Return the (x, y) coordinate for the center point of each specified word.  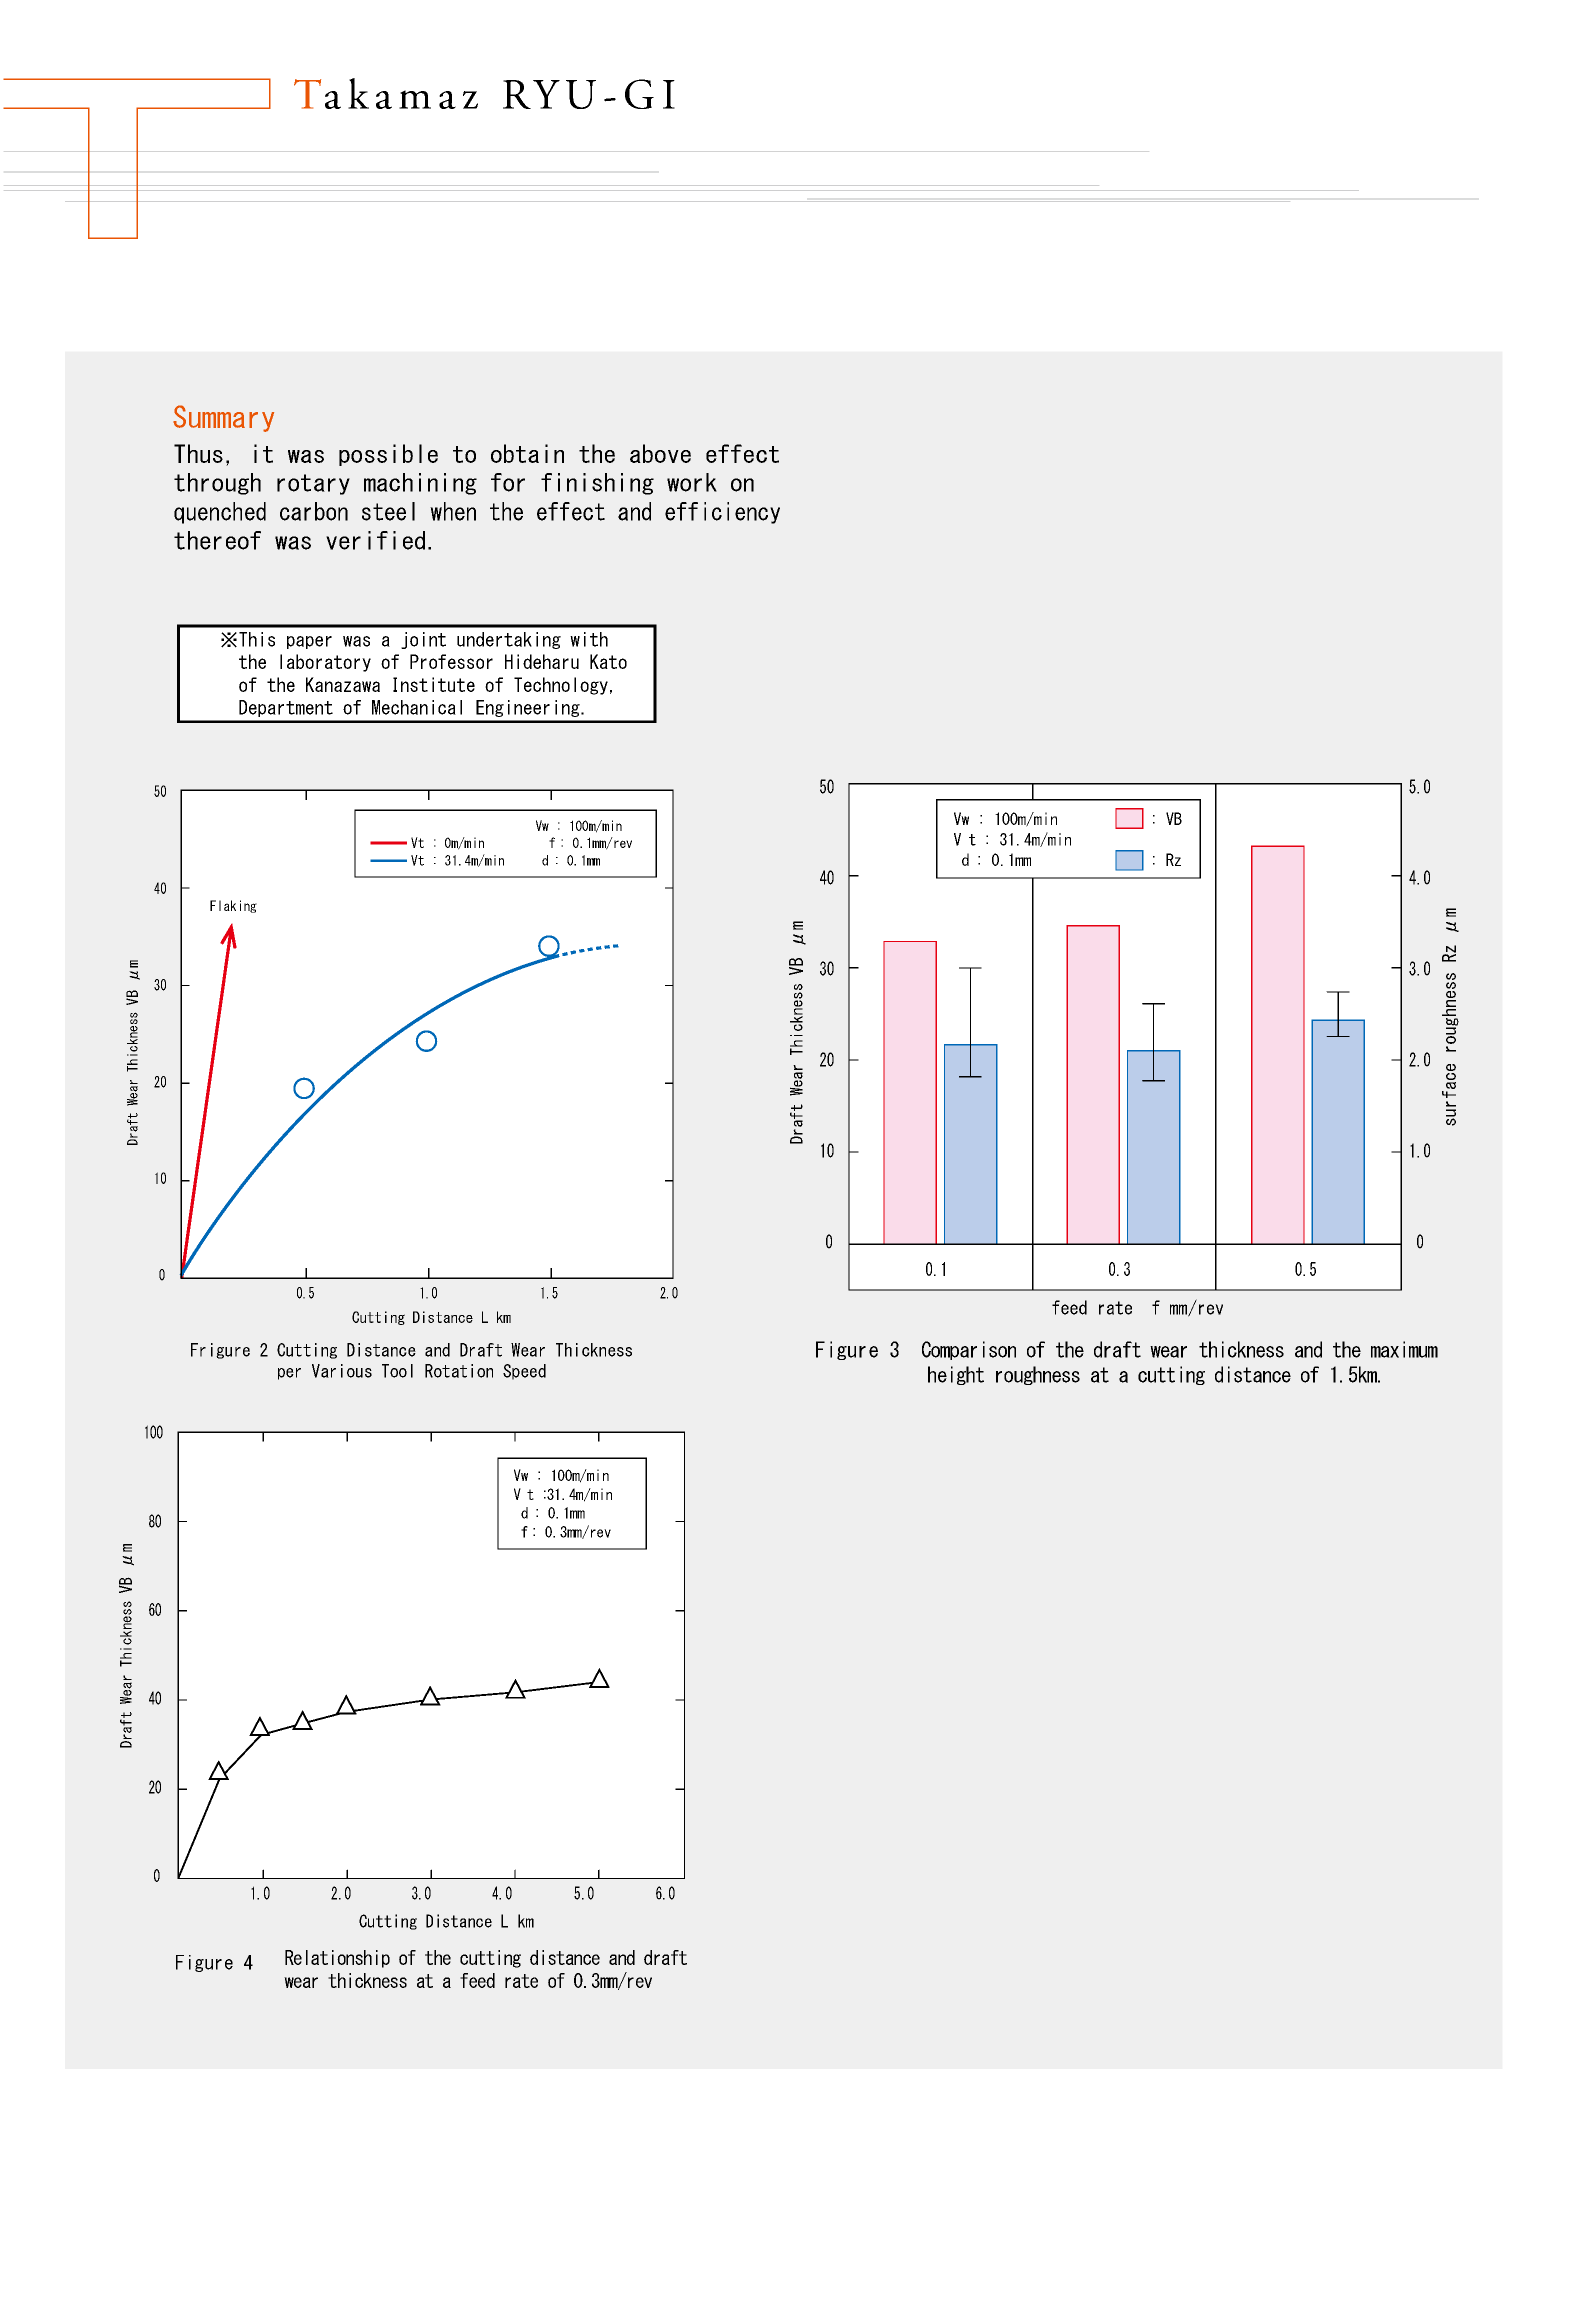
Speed (524, 1372)
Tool (397, 1371)
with (589, 639)
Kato (608, 661)
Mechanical (417, 707)
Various (342, 1371)
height (956, 1375)
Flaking (233, 906)
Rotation (459, 1371)
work (692, 482)
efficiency (722, 513)
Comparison (969, 1350)
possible (388, 455)
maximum (1404, 1349)
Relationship (337, 1959)
